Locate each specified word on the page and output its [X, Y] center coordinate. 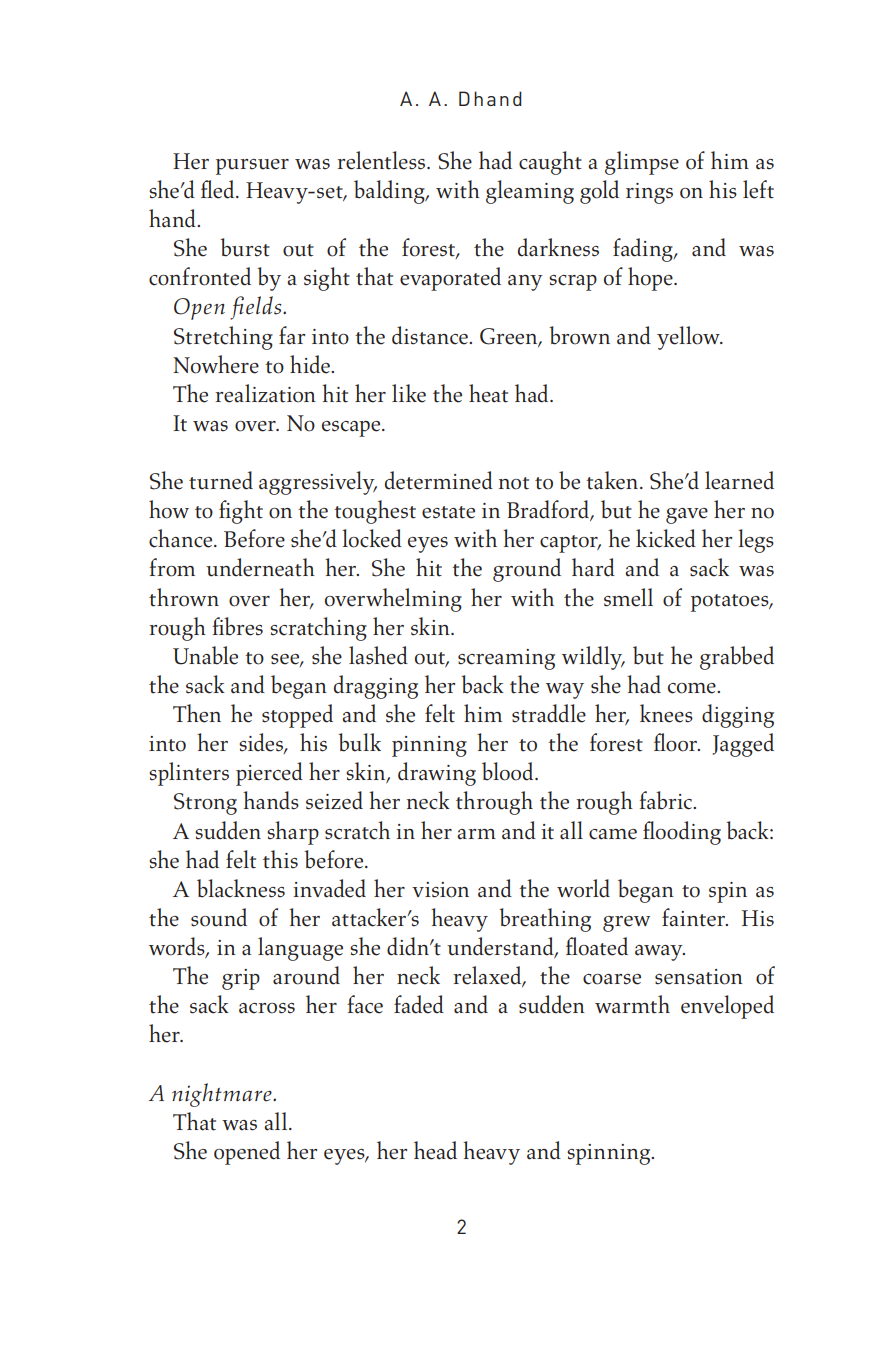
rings [649, 193]
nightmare [223, 1095]
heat [488, 393]
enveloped [727, 1007]
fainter [694, 917]
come [693, 688]
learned [739, 480]
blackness [241, 888]
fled [219, 189]
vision [440, 890]
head [435, 1150]
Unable [205, 655]
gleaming [530, 192]
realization [265, 393]
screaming [506, 659]
